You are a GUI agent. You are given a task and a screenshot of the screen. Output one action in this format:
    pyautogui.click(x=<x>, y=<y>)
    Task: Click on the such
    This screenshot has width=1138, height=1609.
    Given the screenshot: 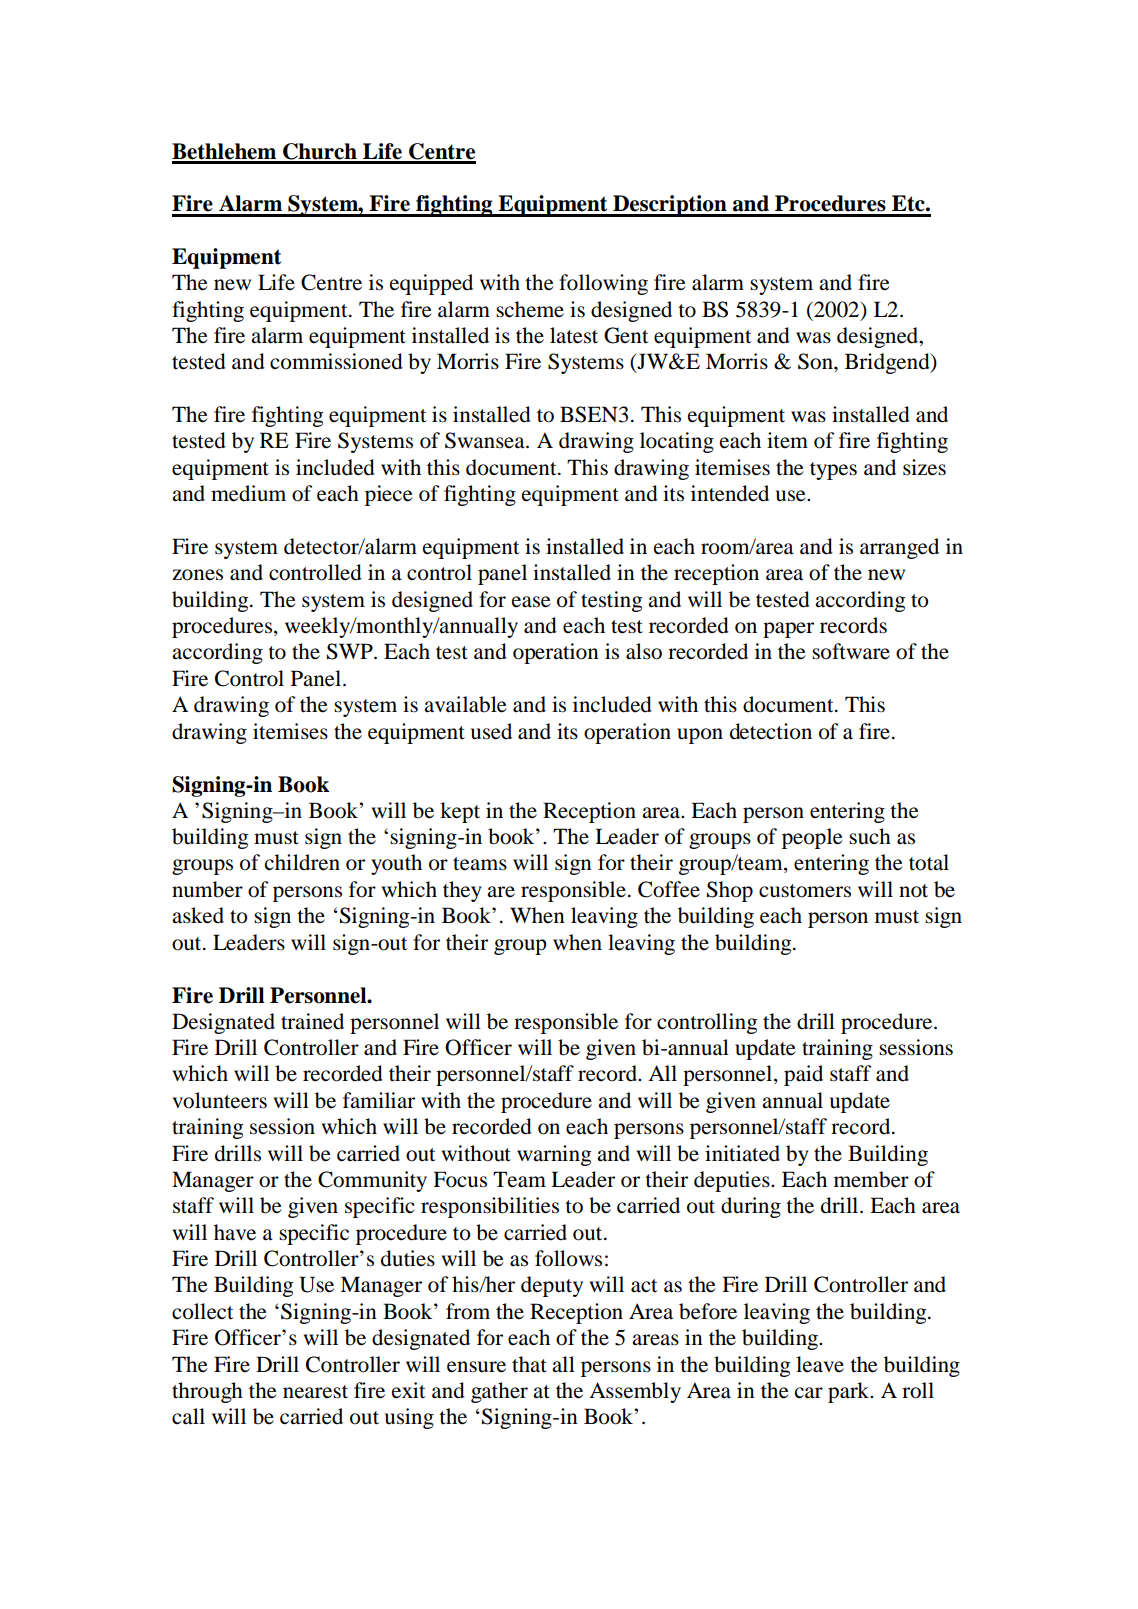 What is the action you would take?
    pyautogui.click(x=870, y=836)
